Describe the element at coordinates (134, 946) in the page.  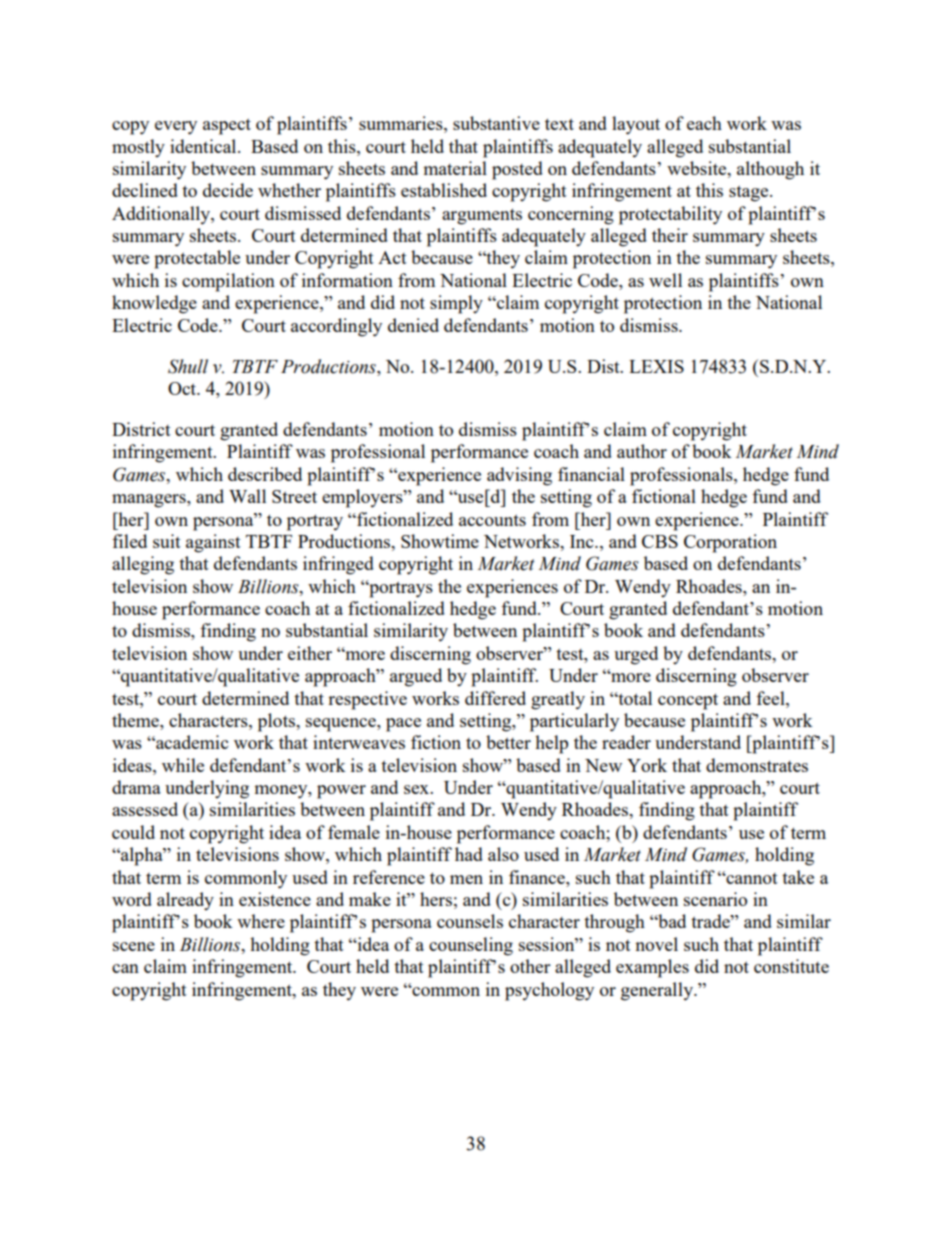
I see `scene` at that location.
